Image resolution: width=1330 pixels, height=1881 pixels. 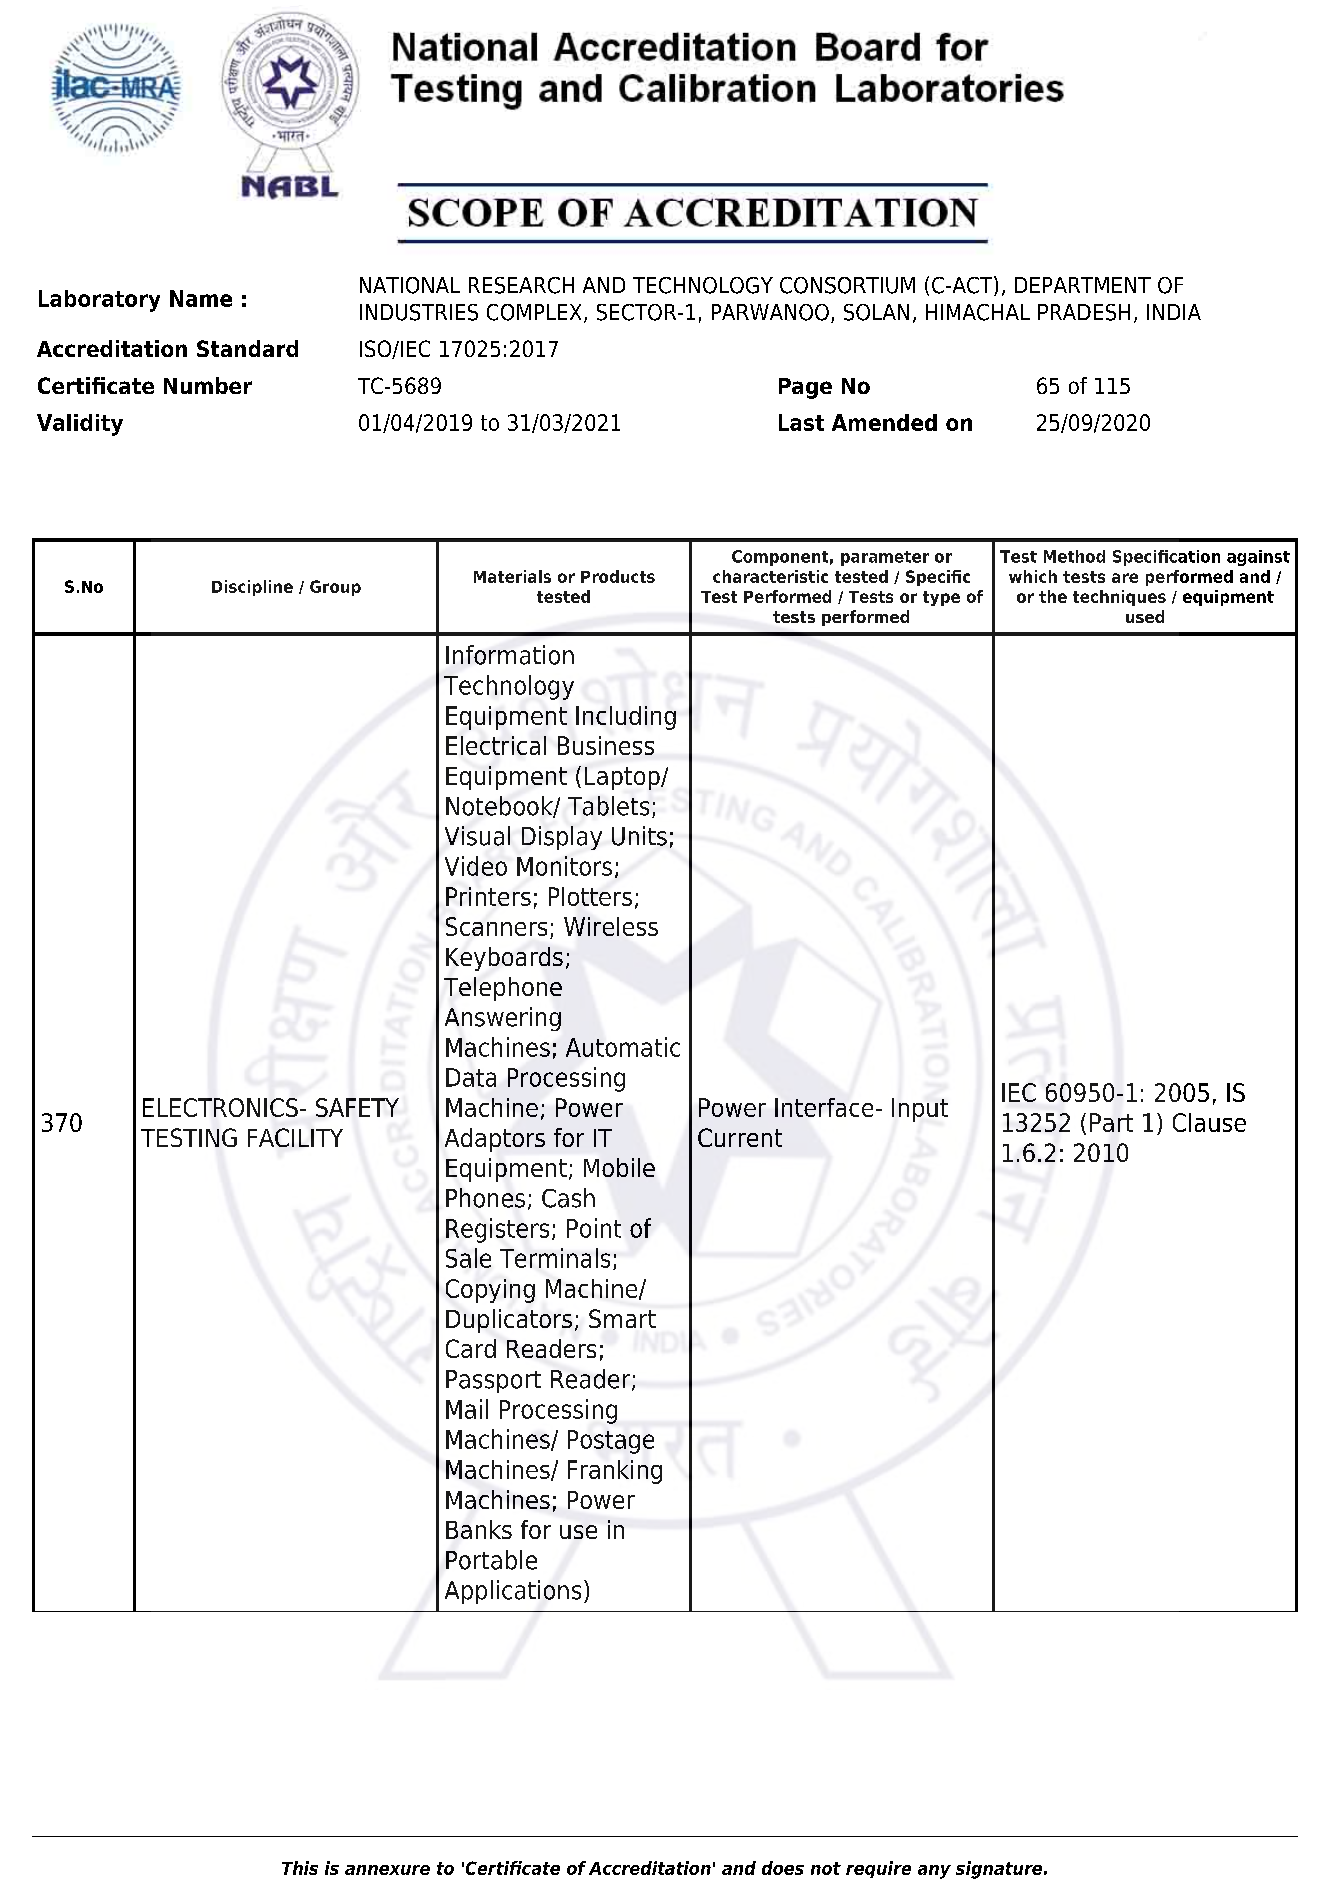 I want to click on This, so click(x=300, y=1868).
